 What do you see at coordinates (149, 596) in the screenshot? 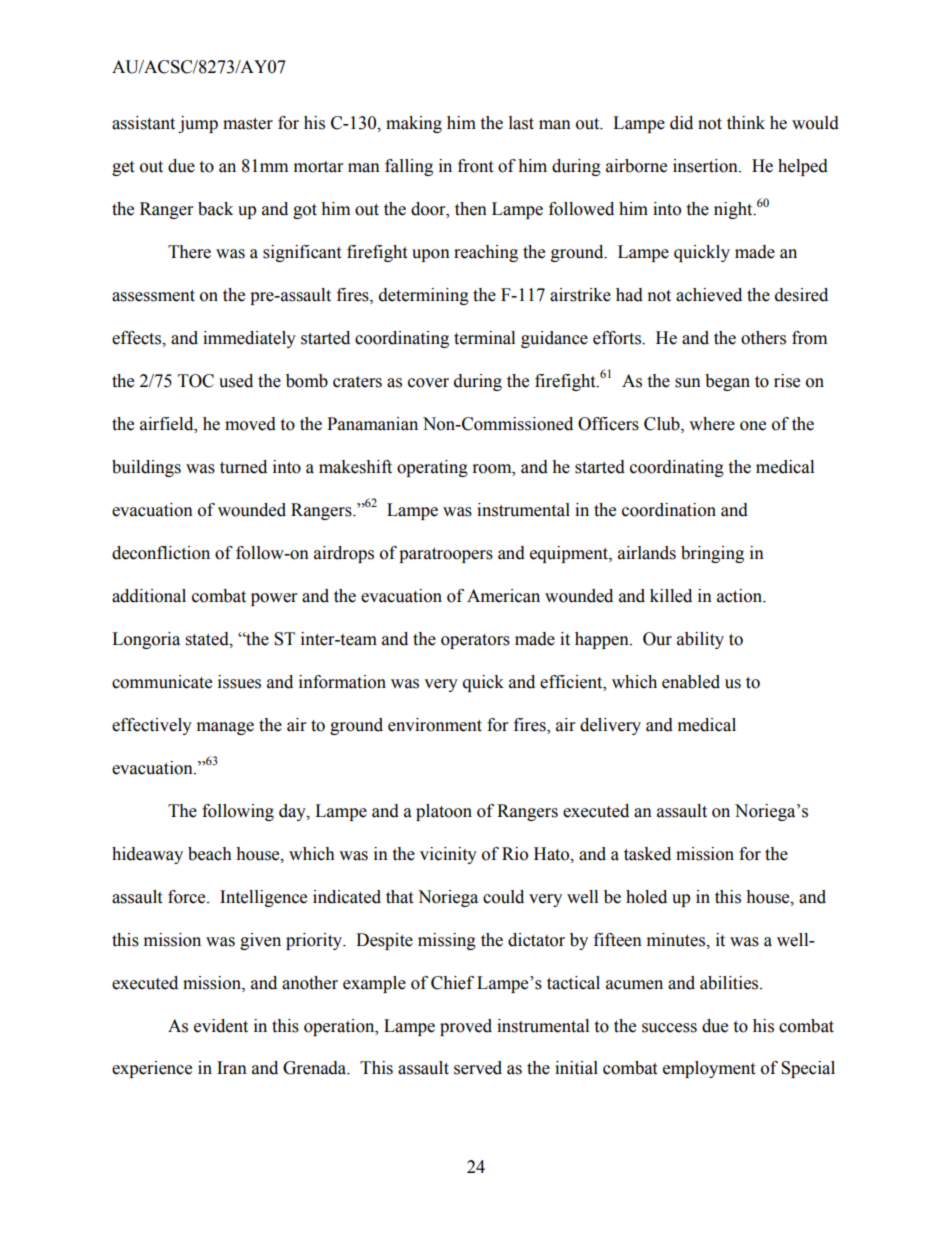
I see `additional` at bounding box center [149, 596].
